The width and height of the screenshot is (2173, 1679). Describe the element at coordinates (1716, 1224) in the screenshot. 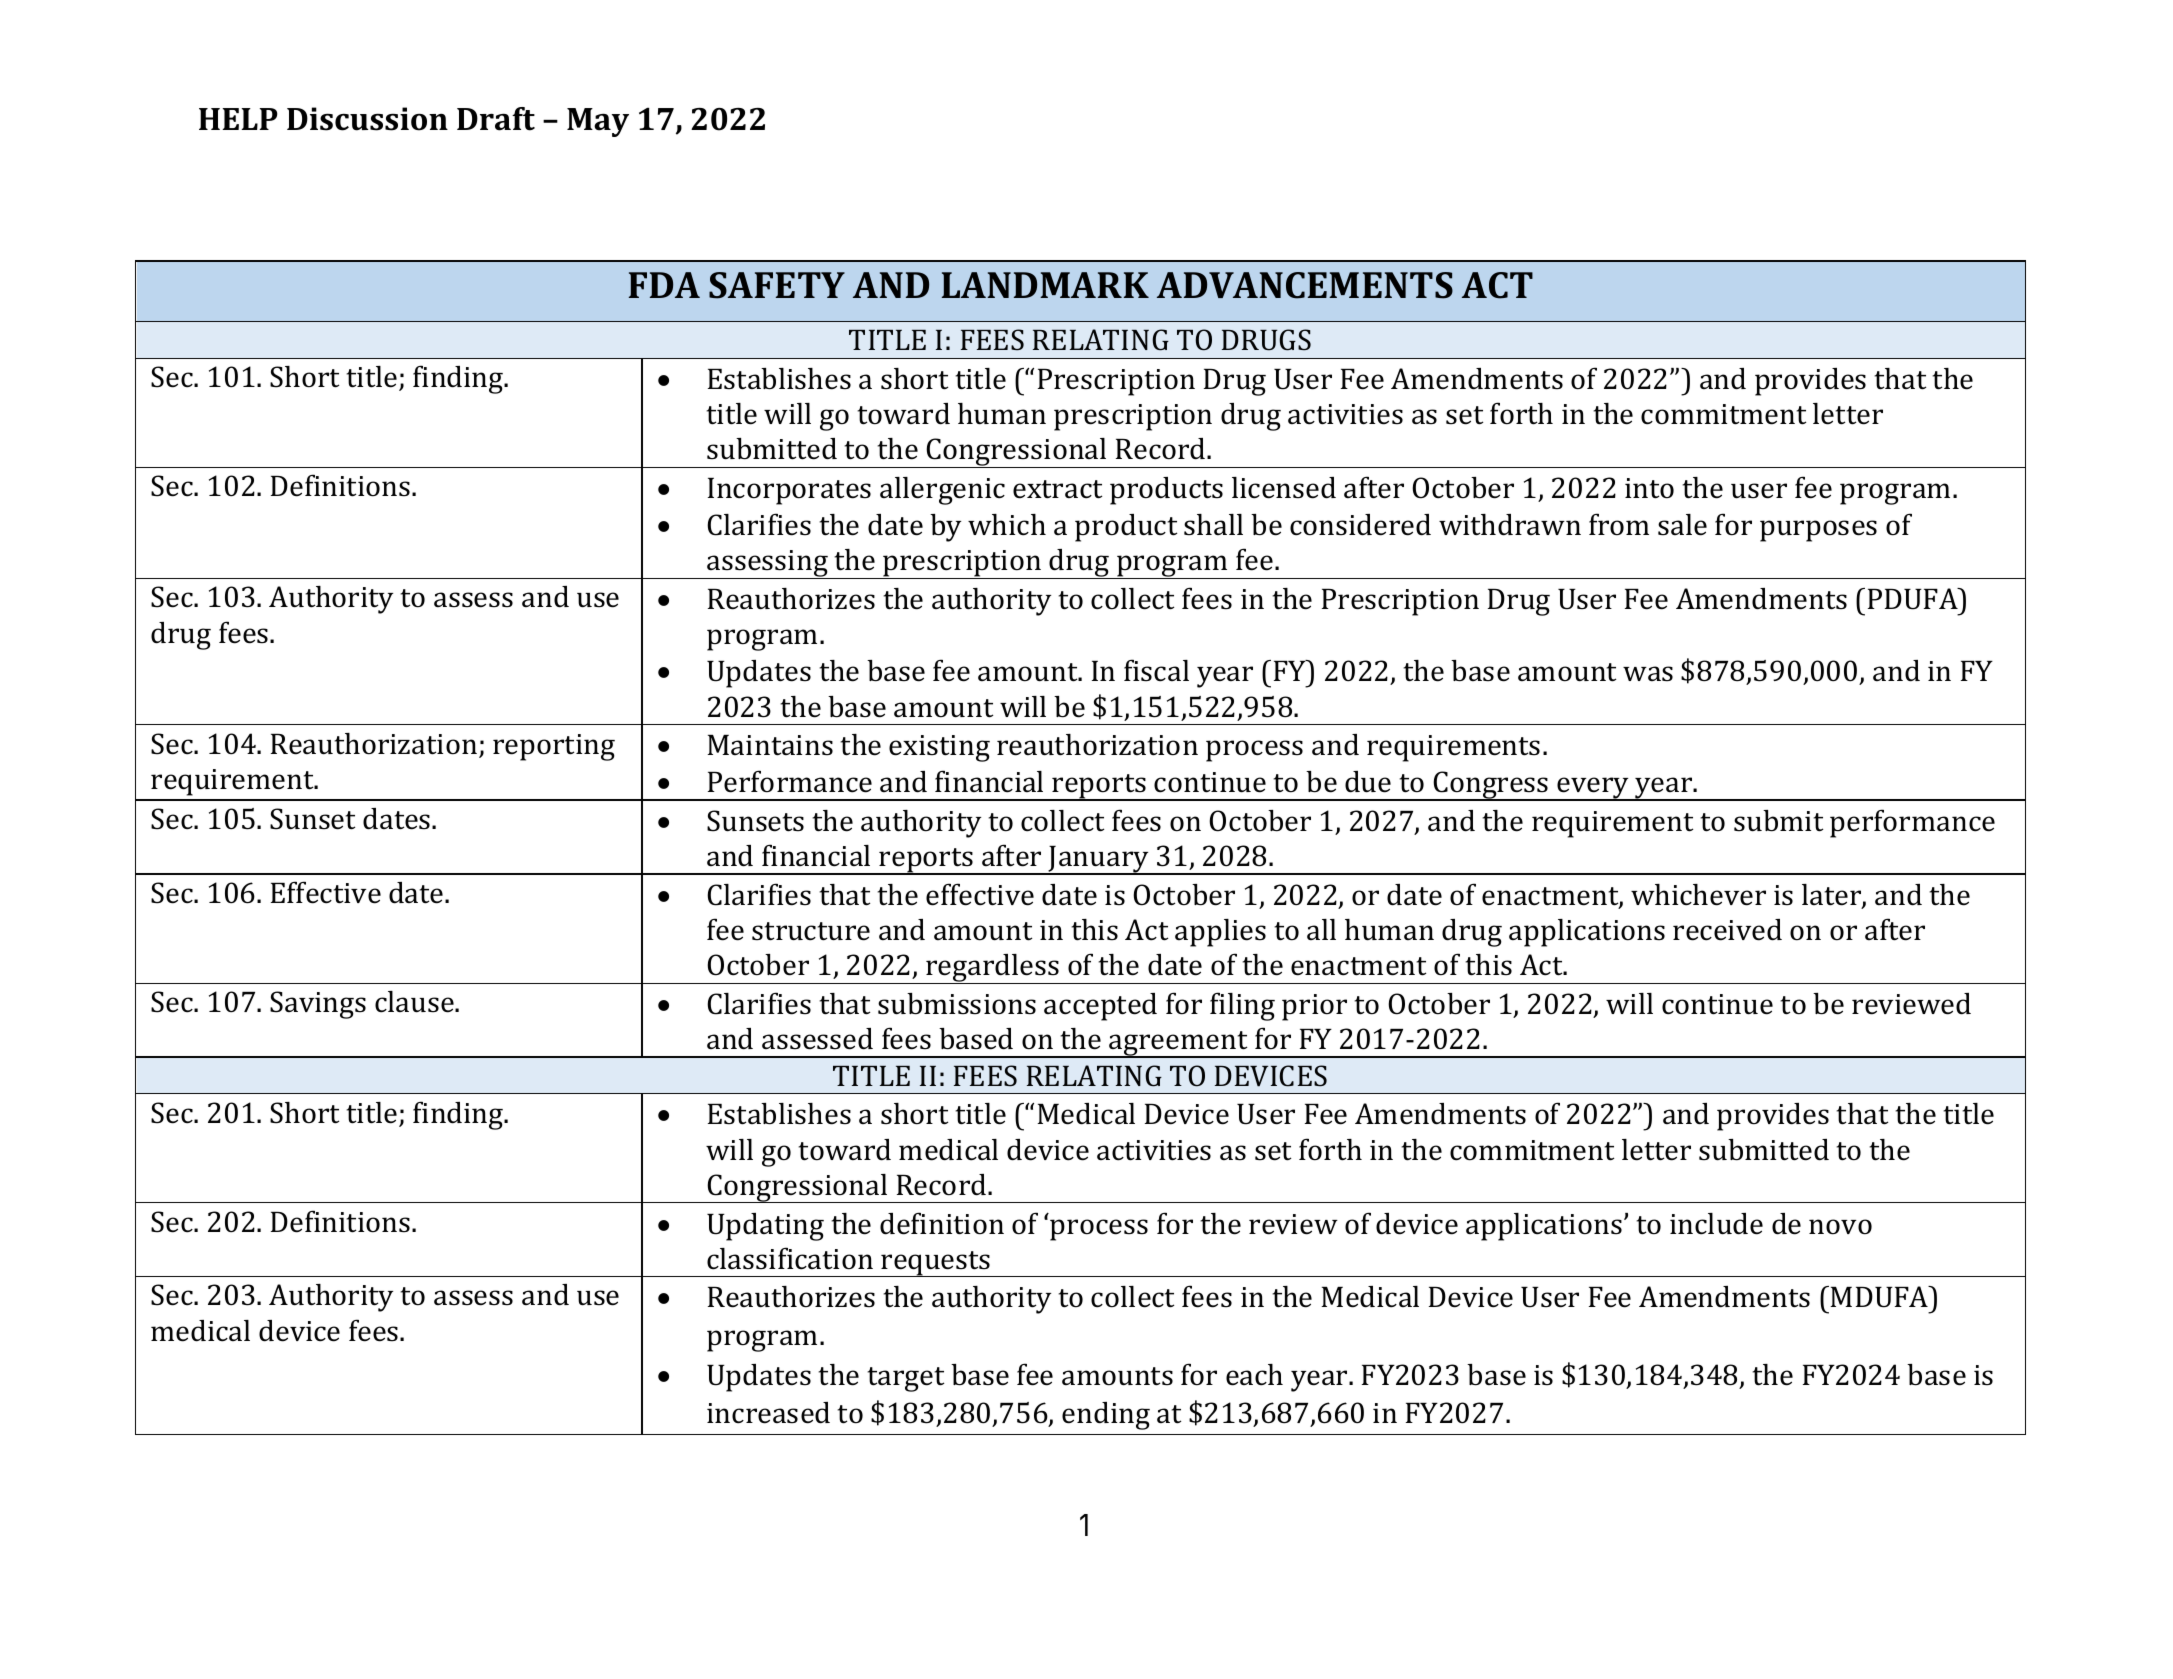

I see `include` at that location.
